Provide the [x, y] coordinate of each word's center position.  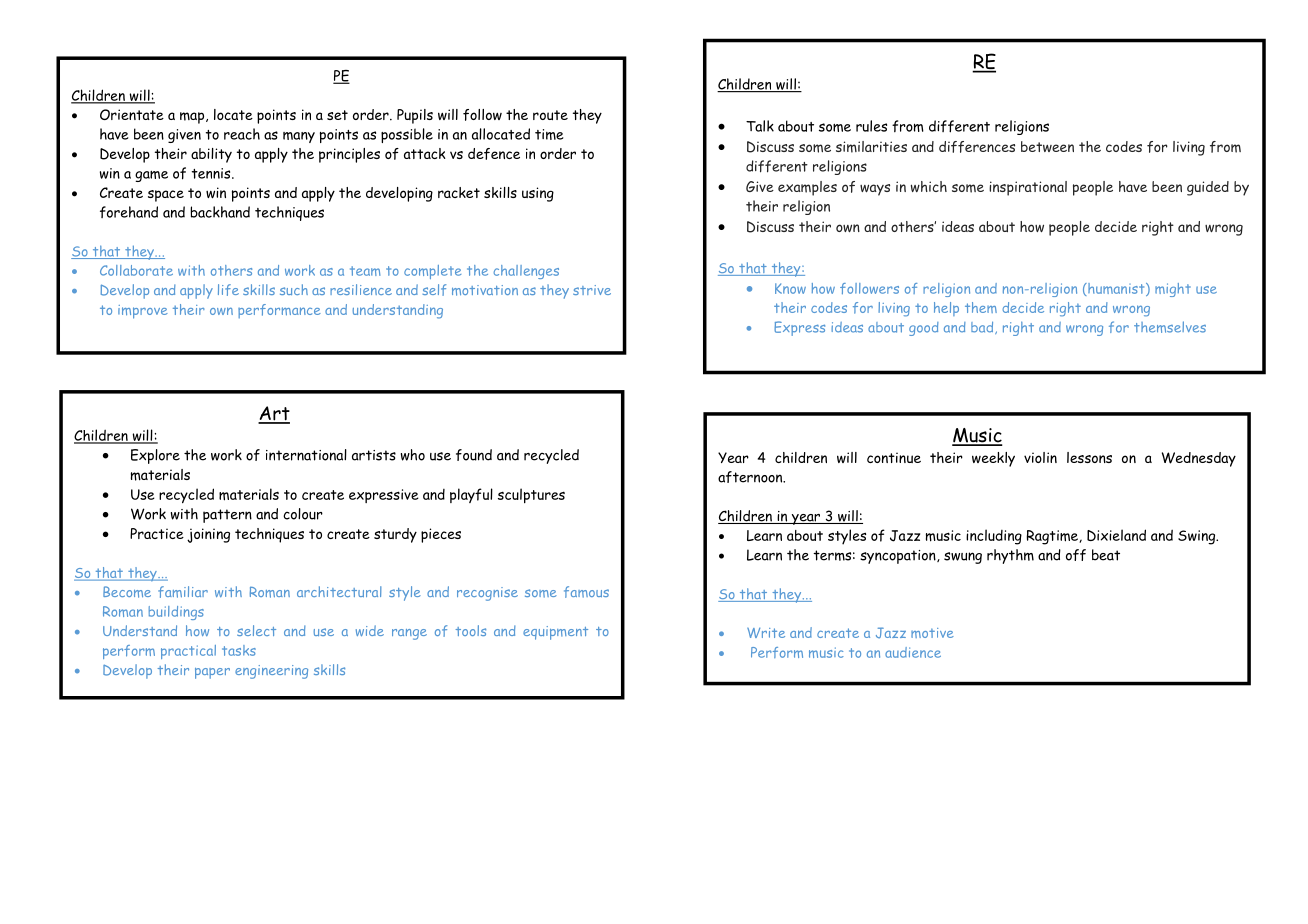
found [474, 455]
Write [766, 633]
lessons [1089, 457]
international [306, 455]
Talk [760, 126]
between [1047, 146]
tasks [239, 650]
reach [242, 134]
